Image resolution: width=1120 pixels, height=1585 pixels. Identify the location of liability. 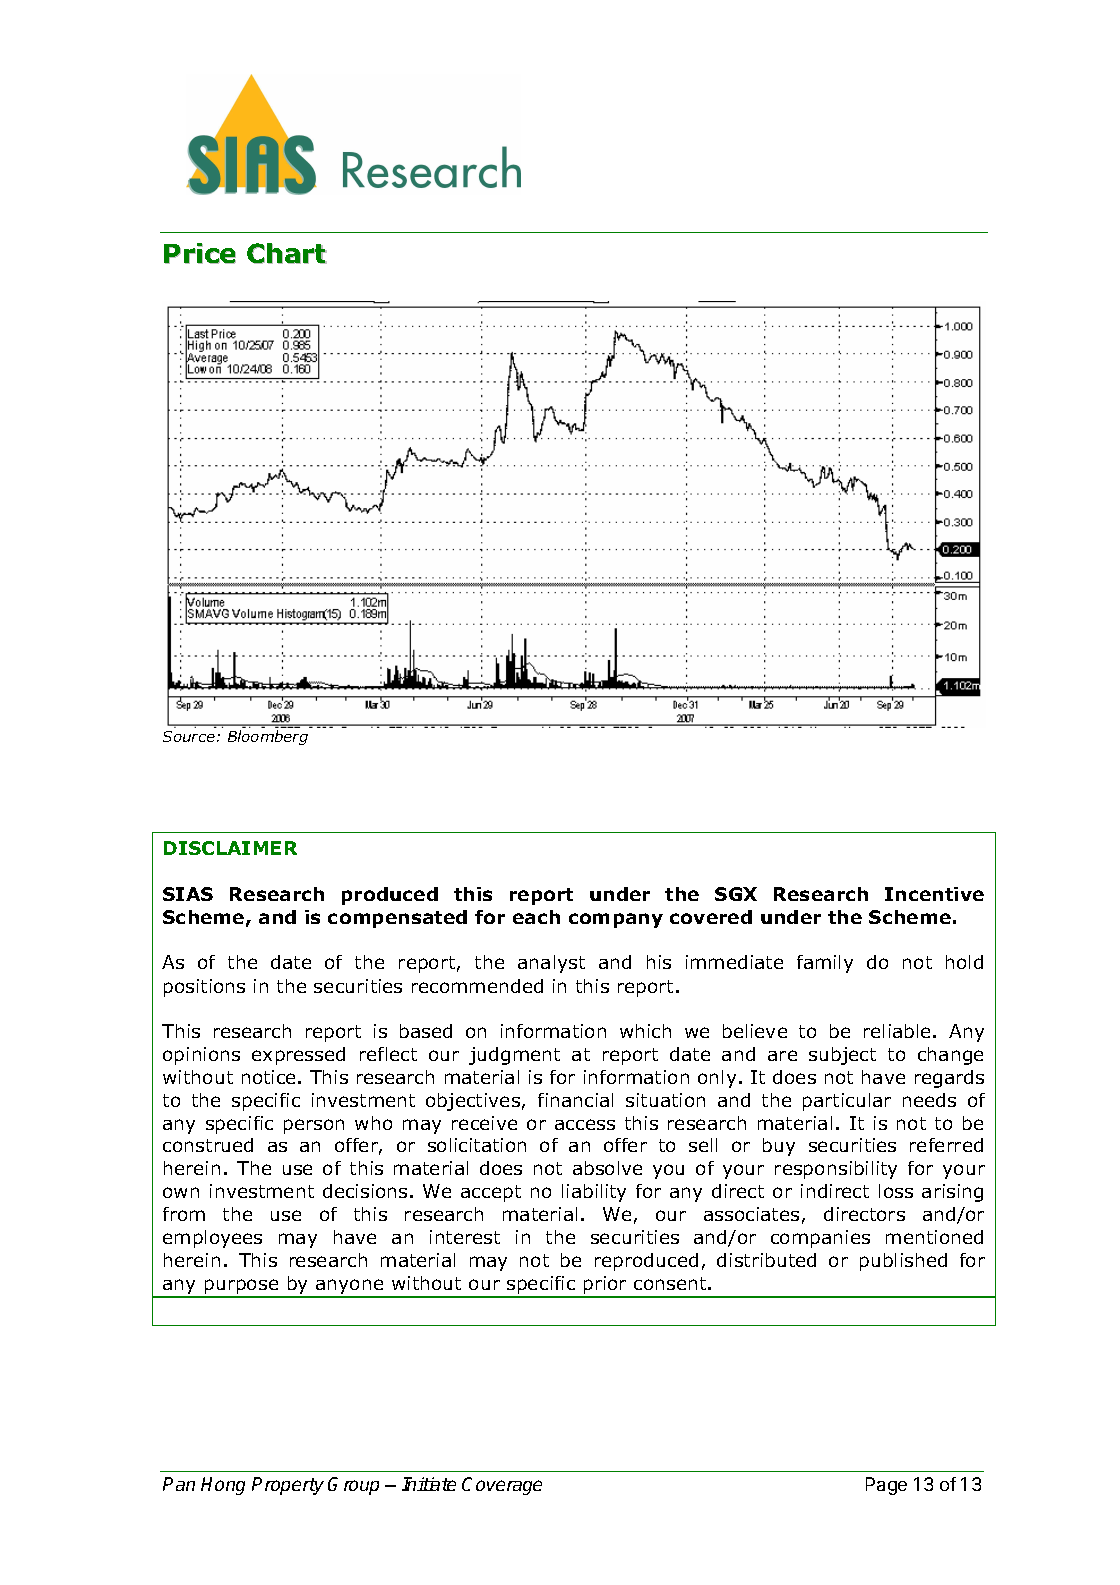
(594, 1193).
